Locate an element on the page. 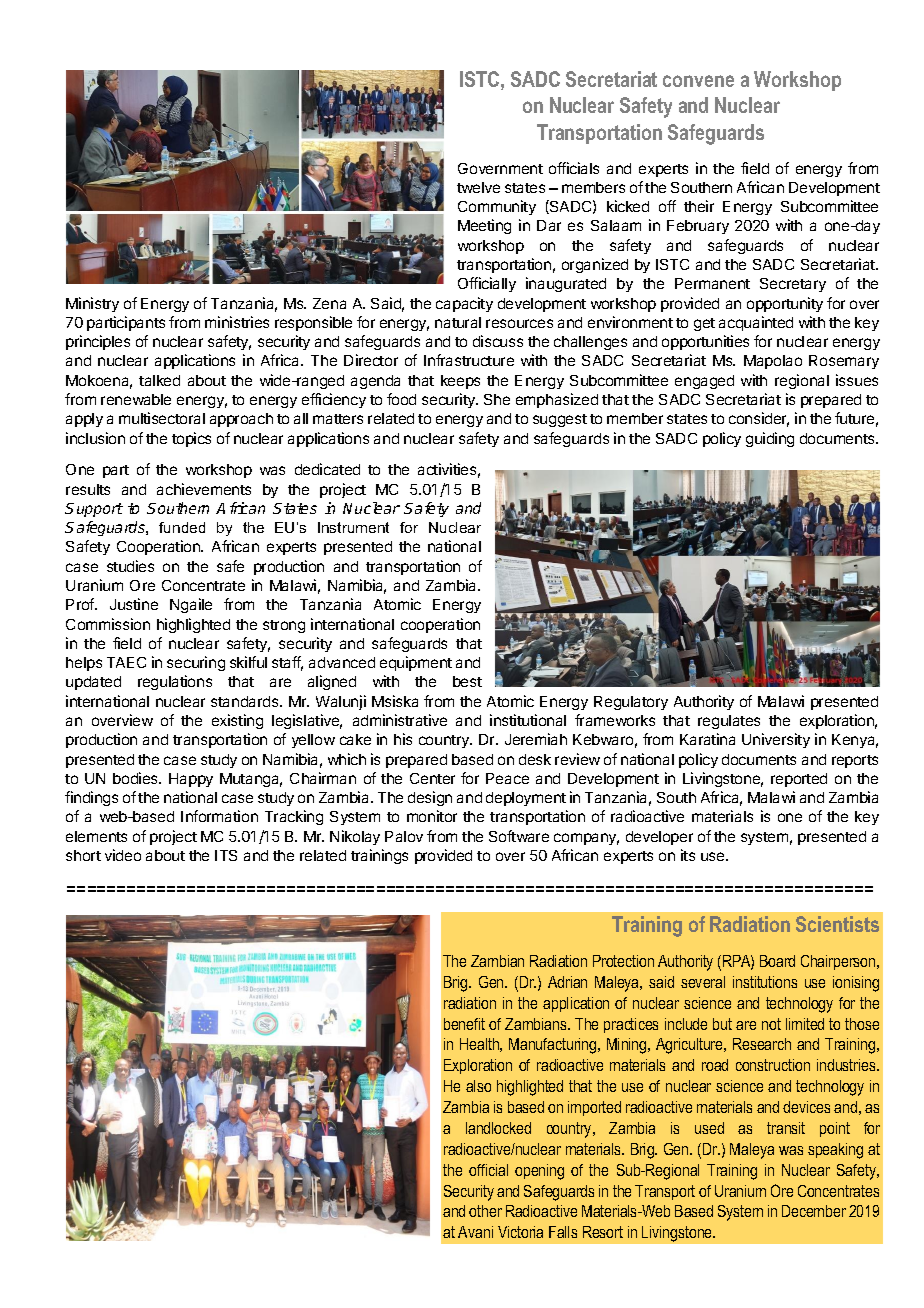 The height and width of the document is (1308, 924). other is located at coordinates (485, 1211).
